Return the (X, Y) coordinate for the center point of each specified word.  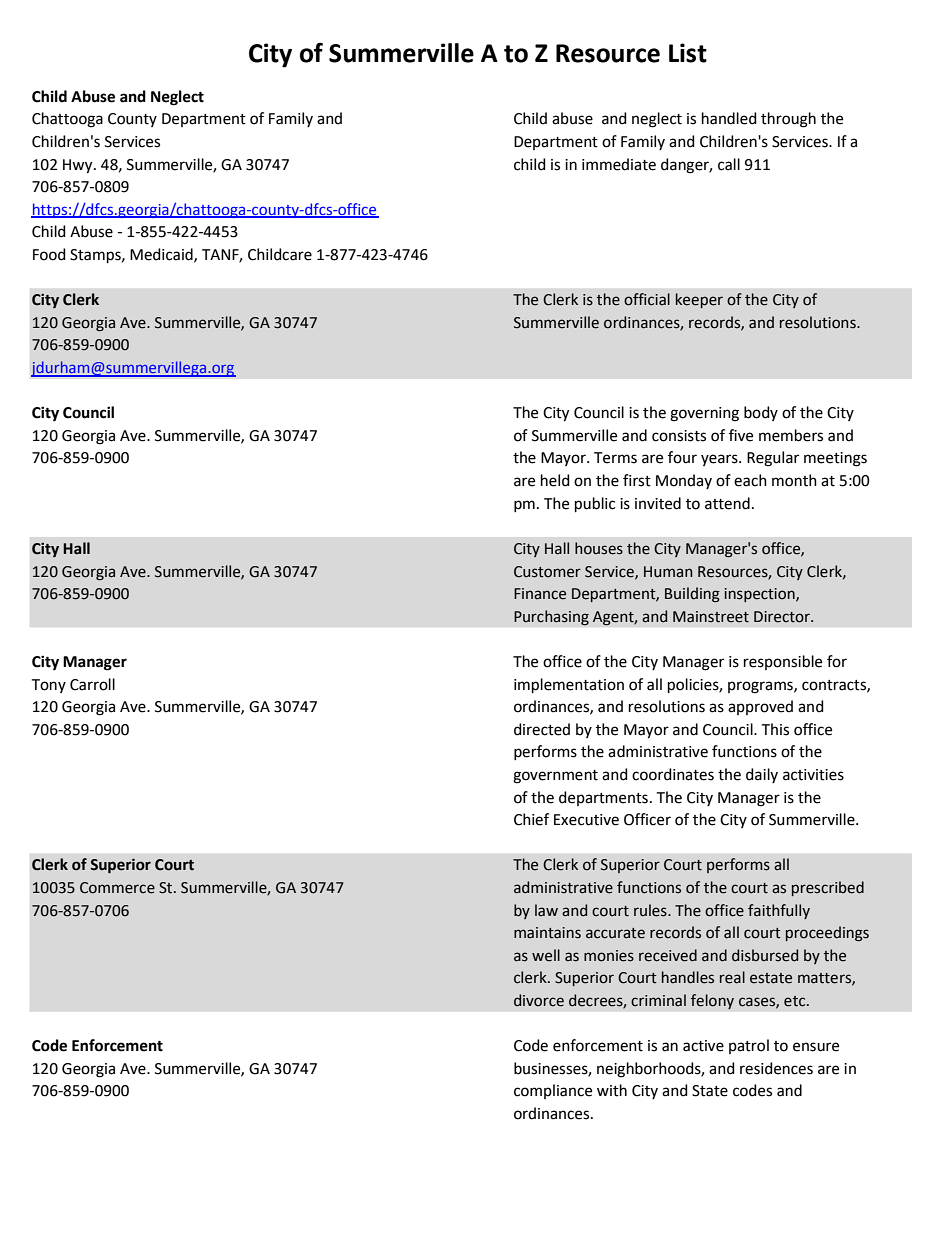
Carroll (92, 684)
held (555, 480)
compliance (553, 1091)
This (775, 729)
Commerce (117, 888)
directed (542, 729)
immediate (619, 164)
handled (729, 118)
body (761, 413)
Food (49, 254)
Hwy (79, 166)
